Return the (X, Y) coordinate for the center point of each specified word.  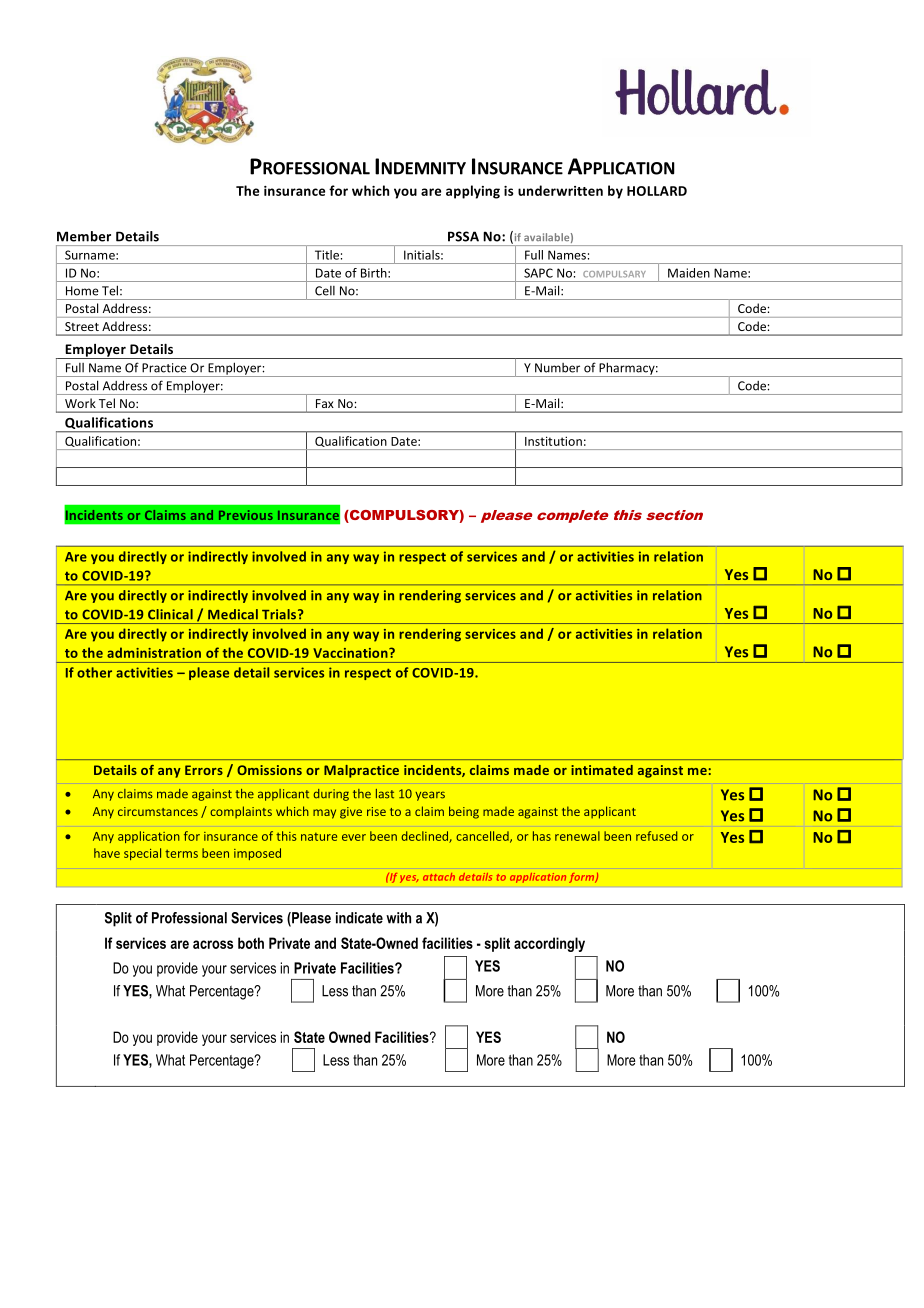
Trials (280, 614)
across (213, 944)
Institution (553, 441)
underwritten (560, 190)
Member (84, 236)
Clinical (170, 614)
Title (327, 255)
